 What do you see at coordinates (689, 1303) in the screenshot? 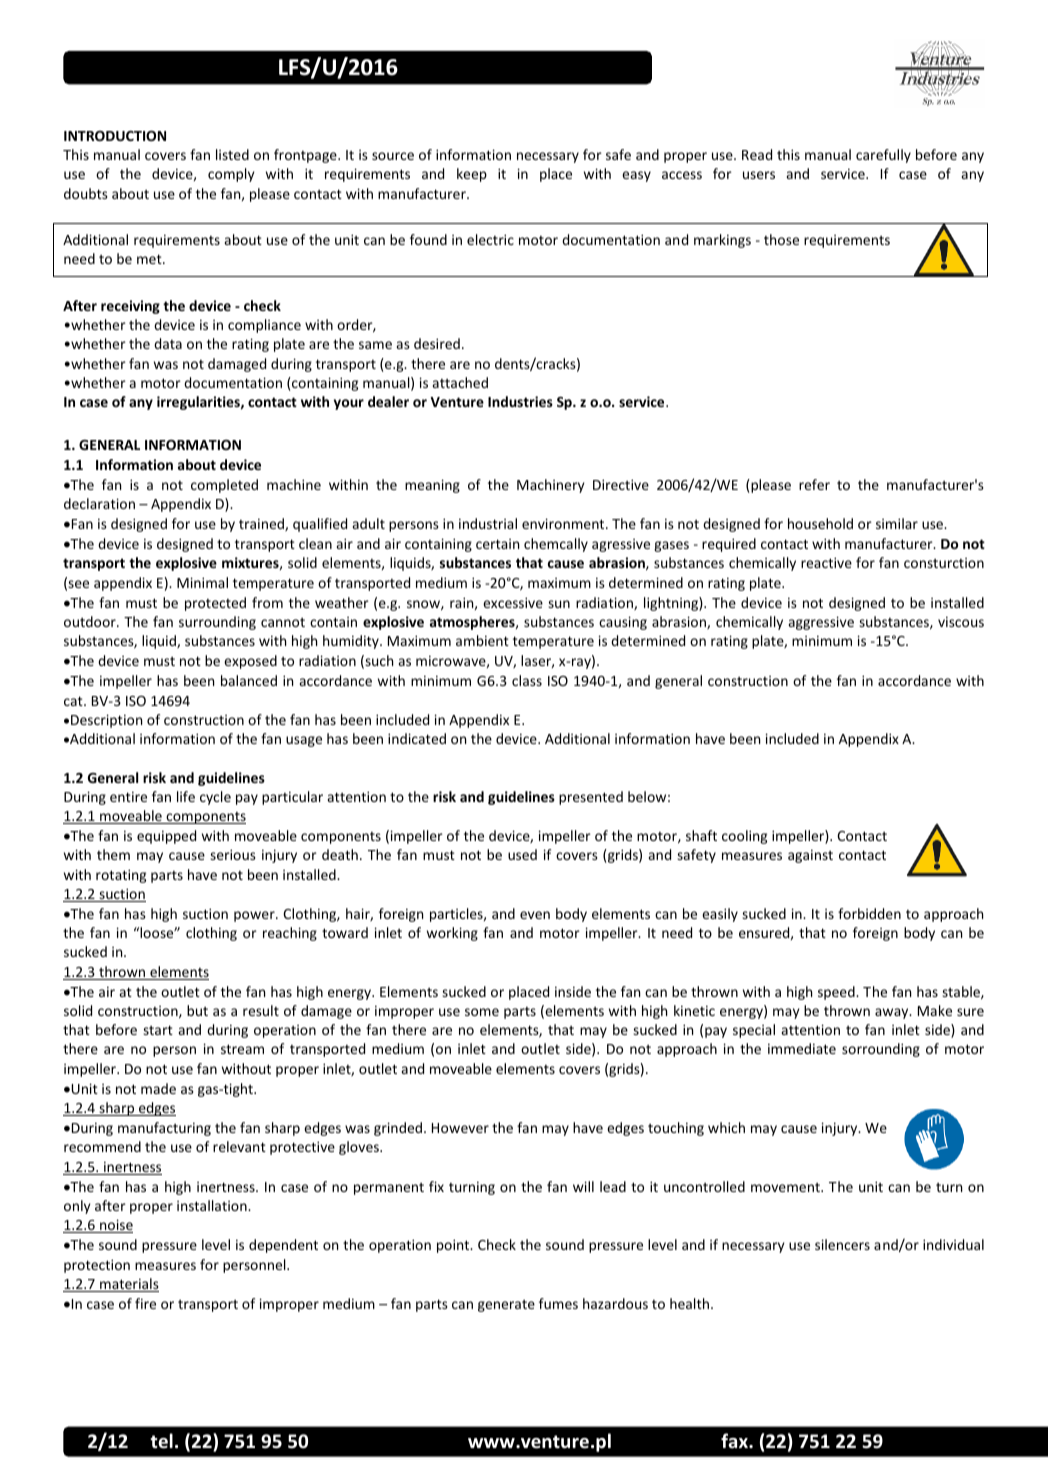
I see `health` at bounding box center [689, 1303].
